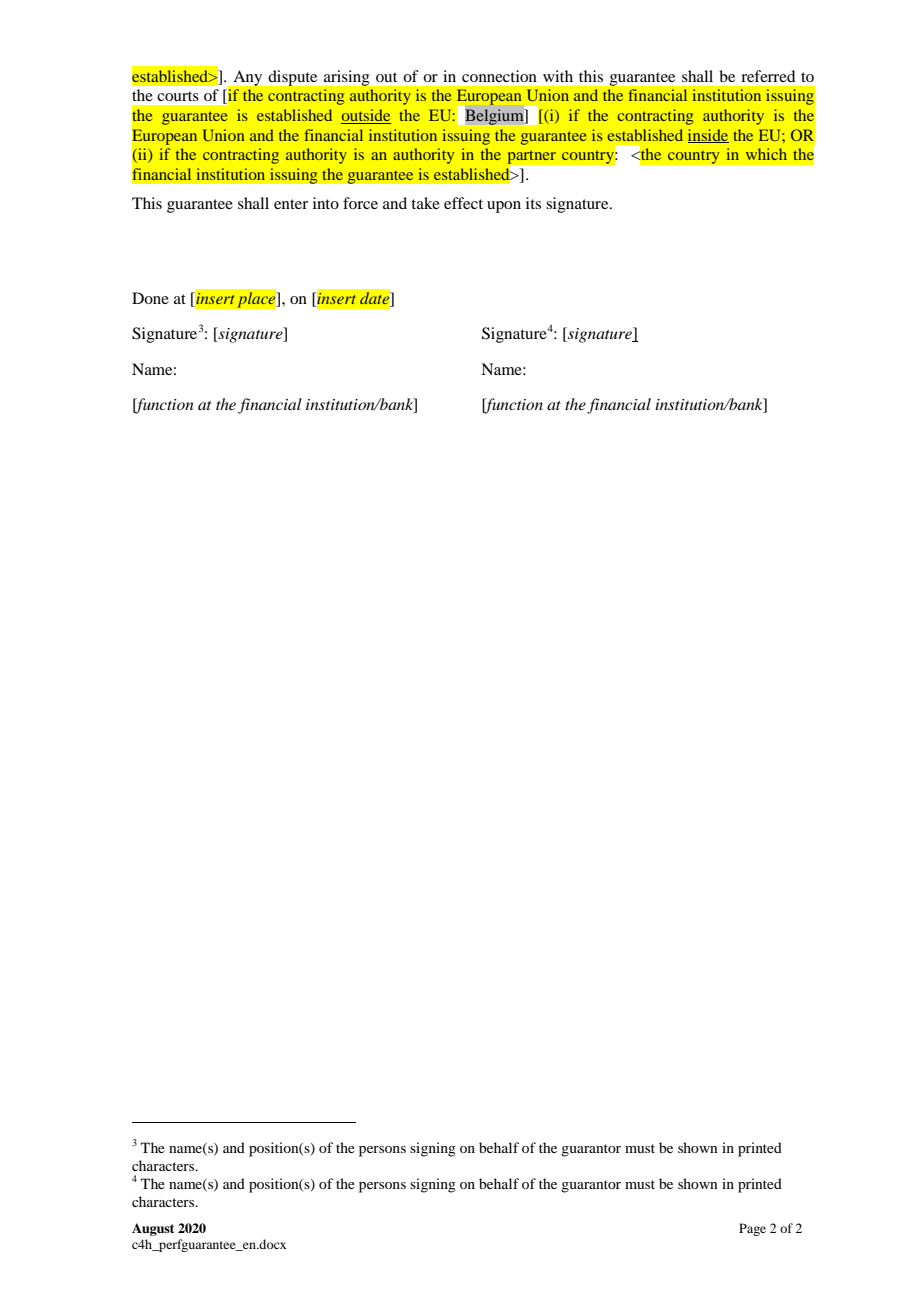  What do you see at coordinates (150, 298) in the screenshot?
I see `Done` at bounding box center [150, 298].
